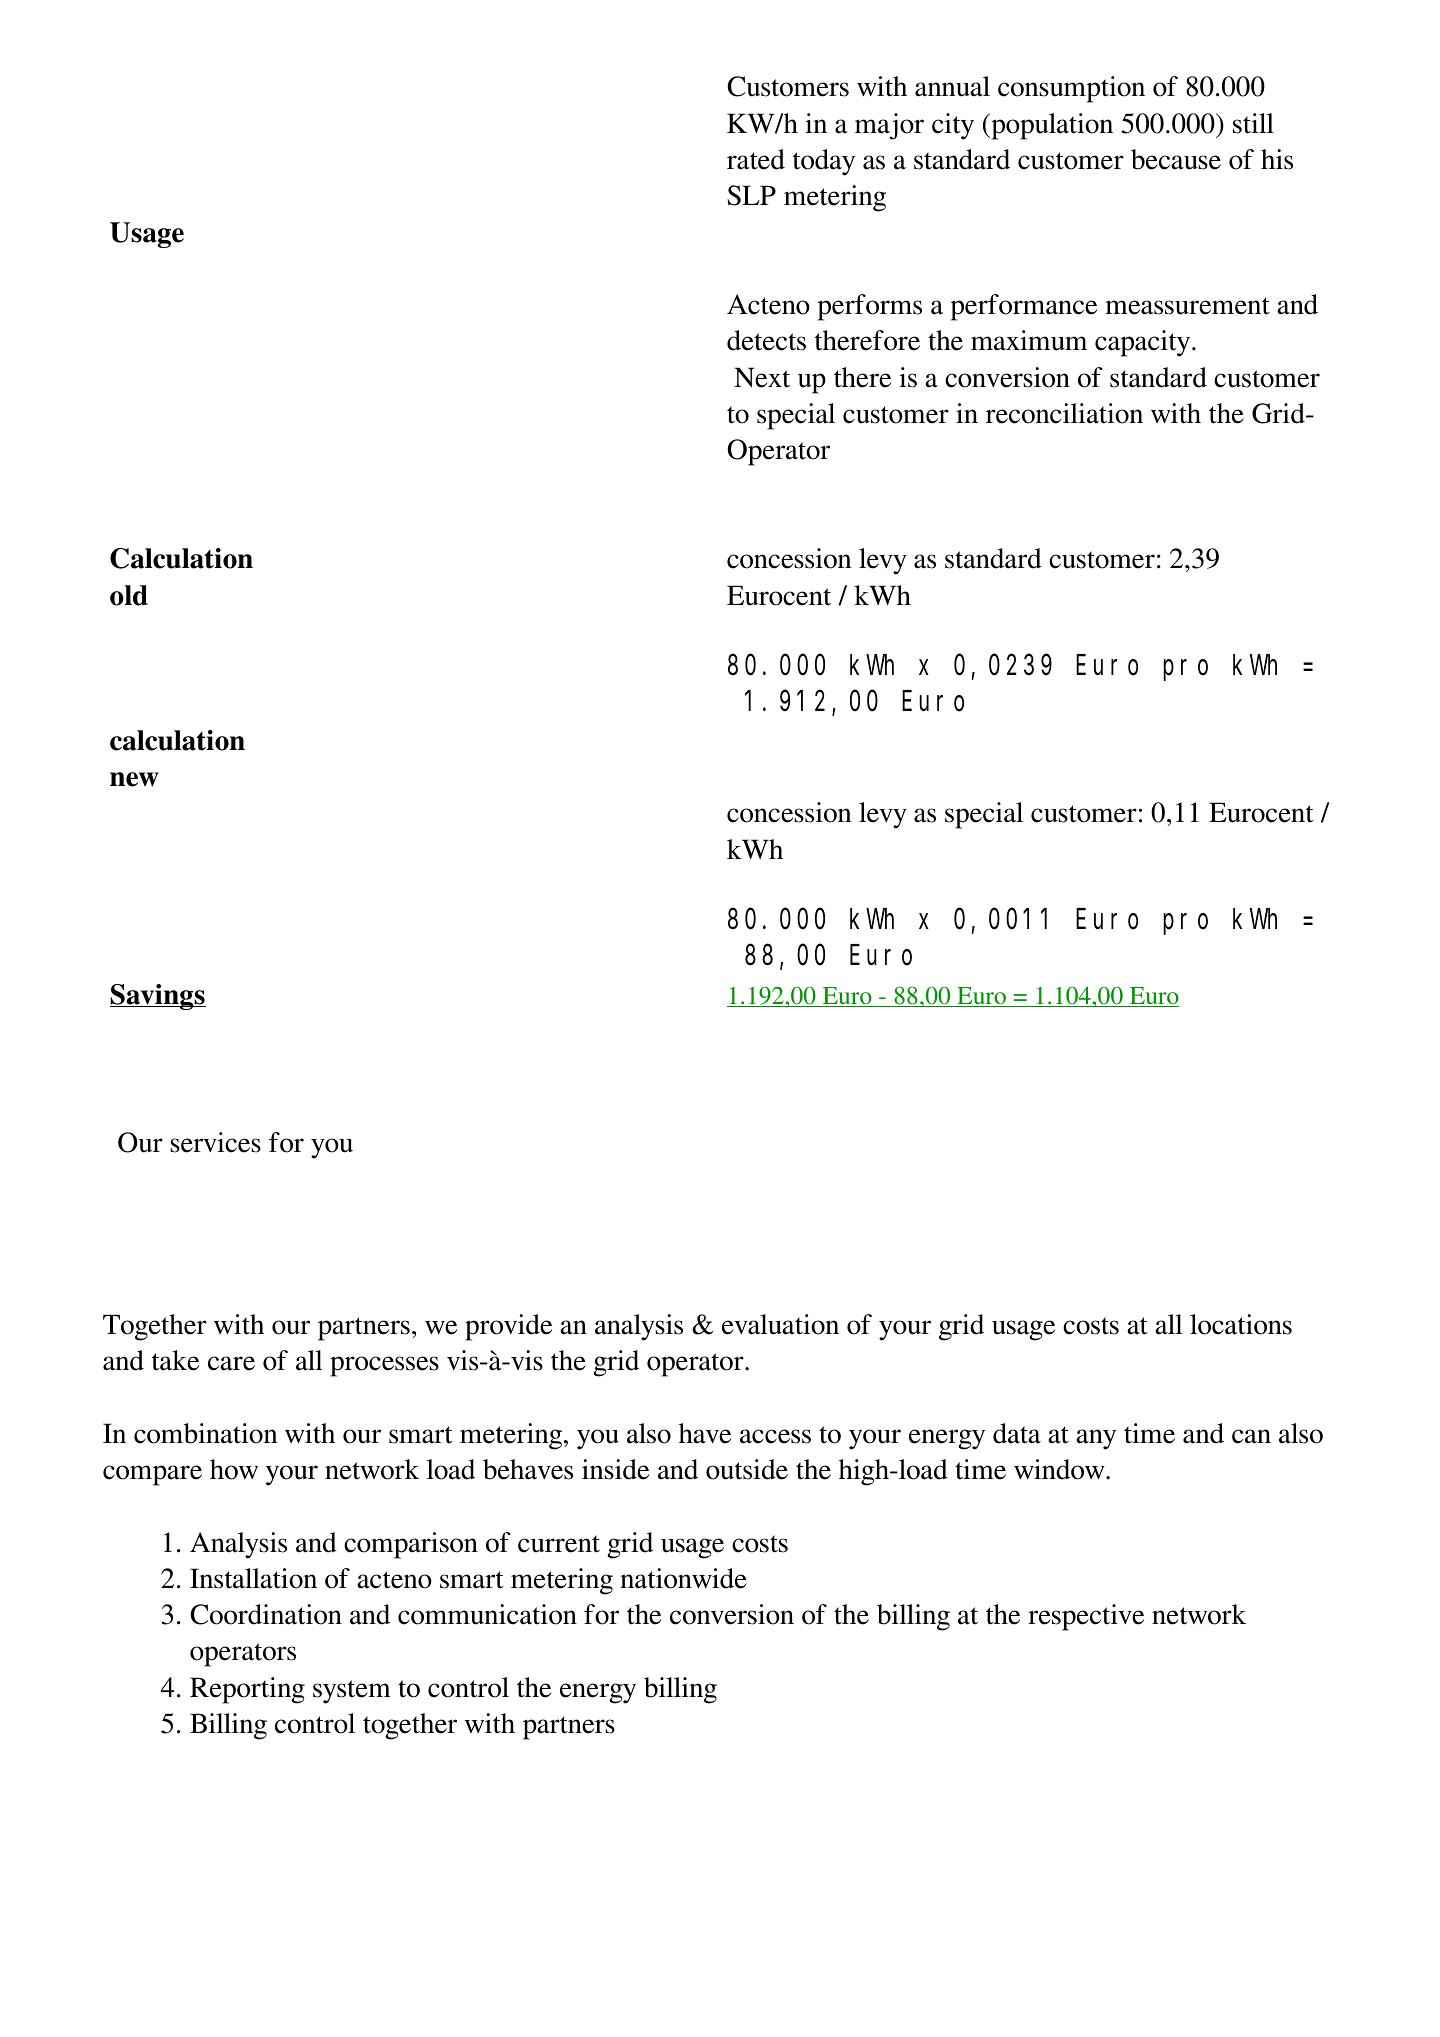 The width and height of the image is (1440, 2037). Describe the element at coordinates (1086, 1617) in the image. I see `respective` at that location.
